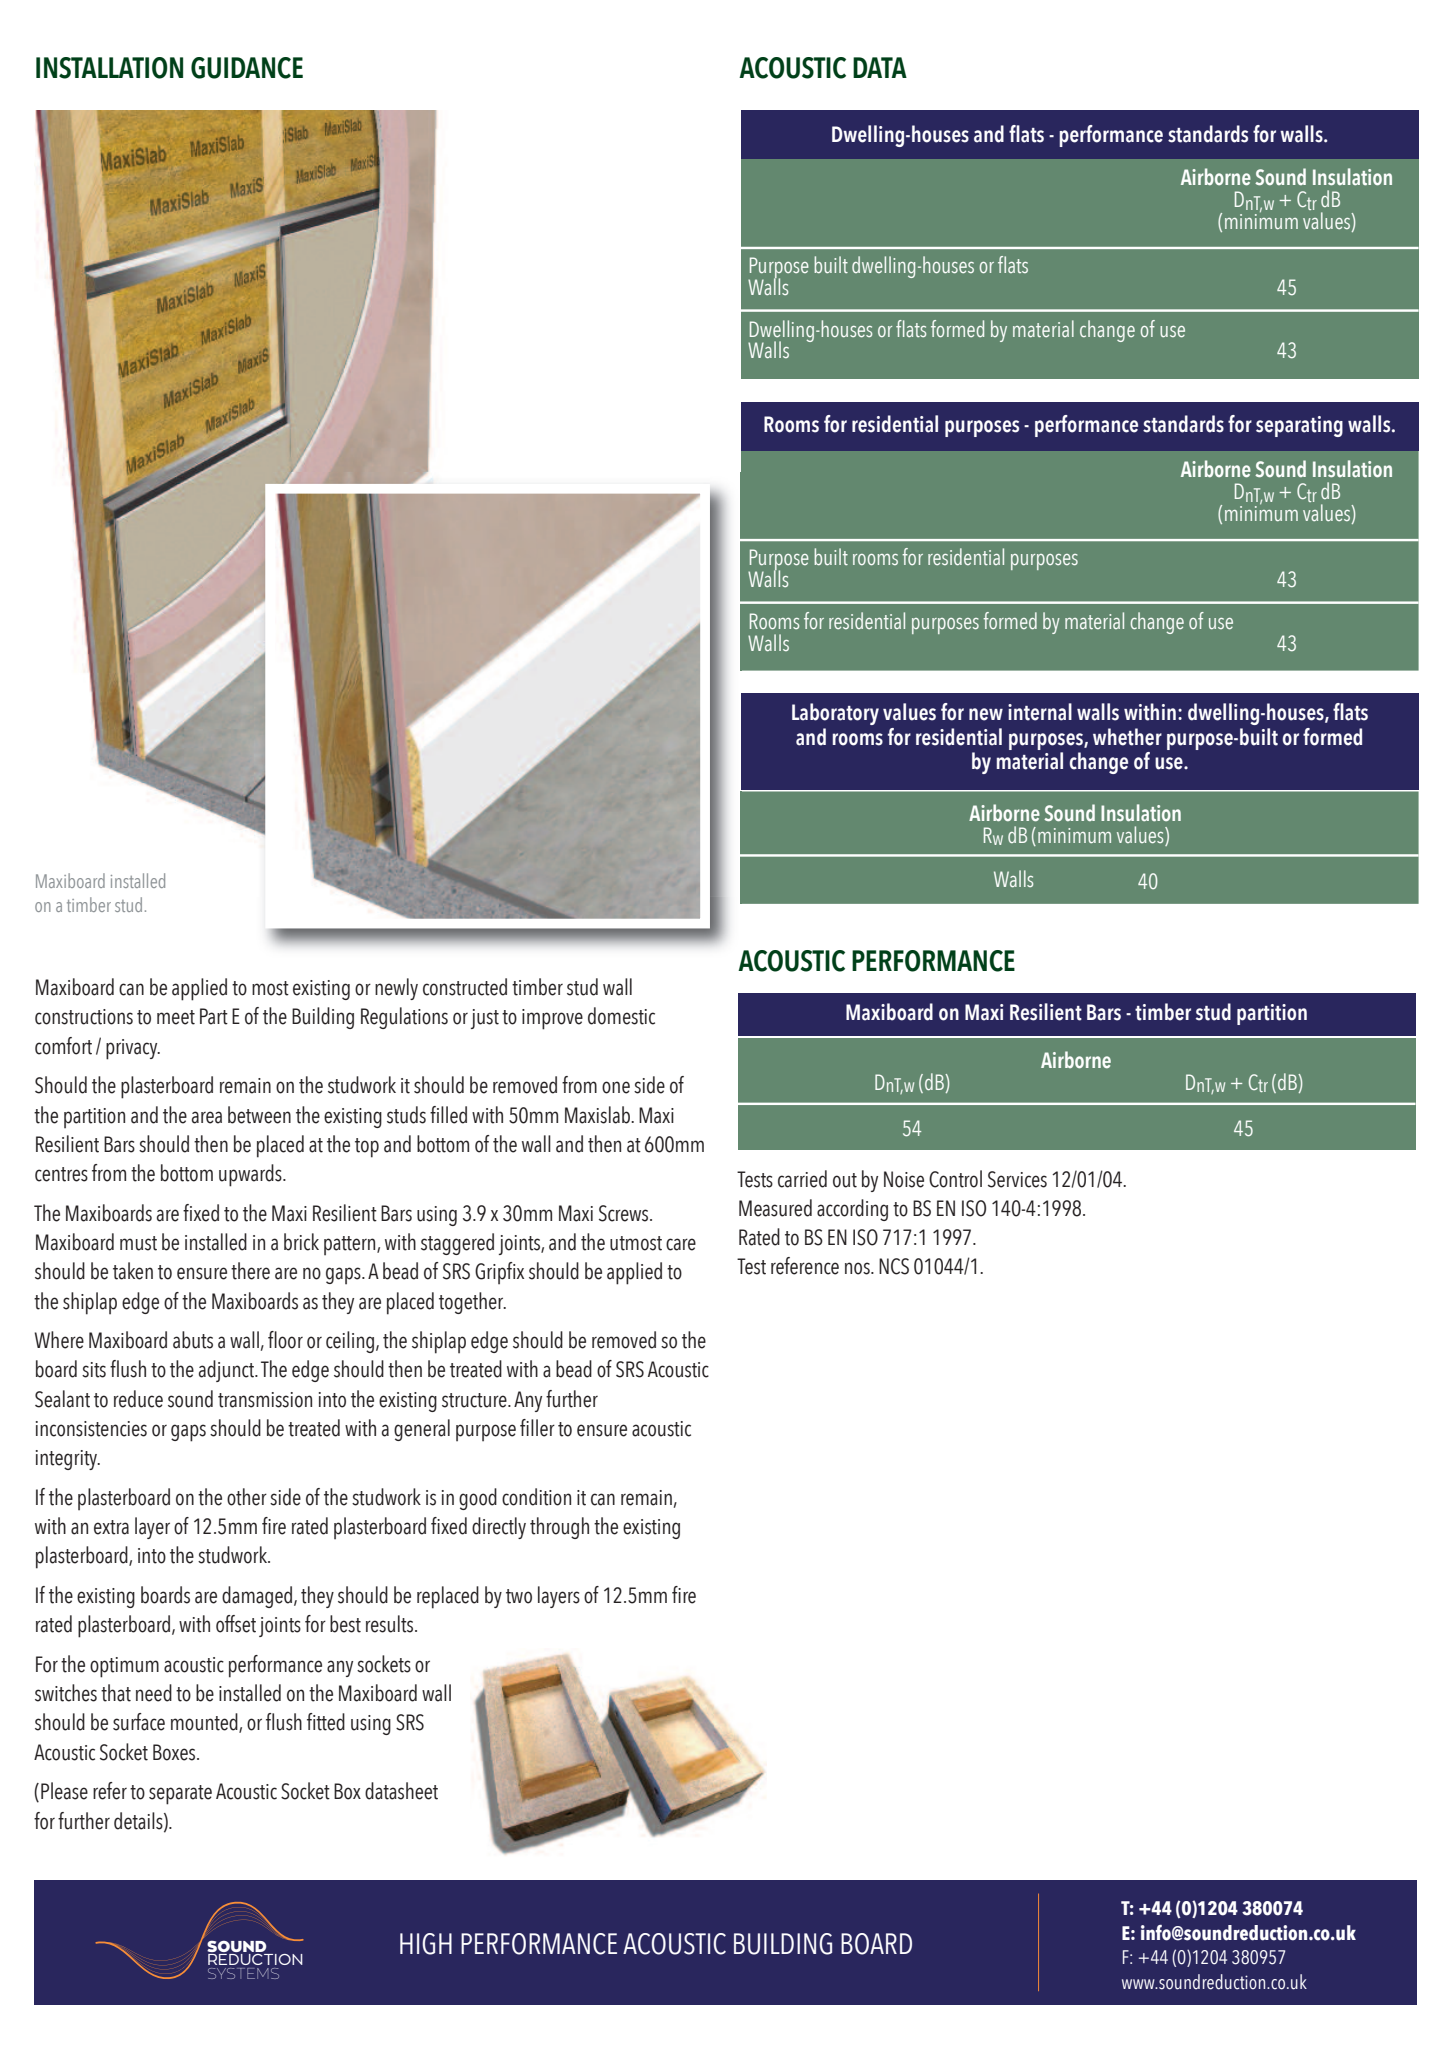 Image resolution: width=1452 pixels, height=2053 pixels. I want to click on meet, so click(176, 1017).
